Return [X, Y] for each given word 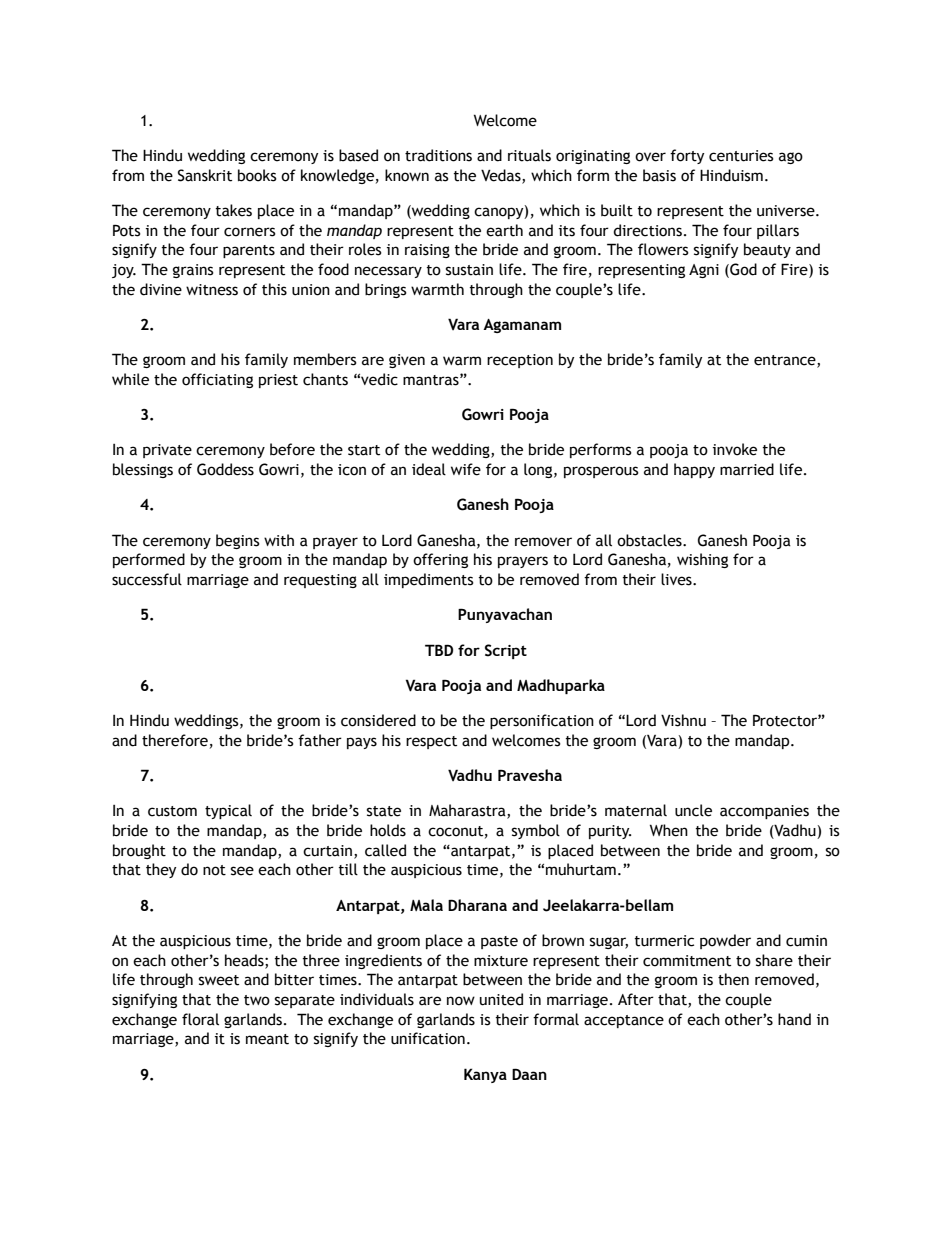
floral [200, 1019]
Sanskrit [205, 175]
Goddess [225, 469]
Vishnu [683, 720]
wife [466, 469]
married [747, 469]
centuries [741, 156]
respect [431, 742]
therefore [175, 740]
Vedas [502, 176]
